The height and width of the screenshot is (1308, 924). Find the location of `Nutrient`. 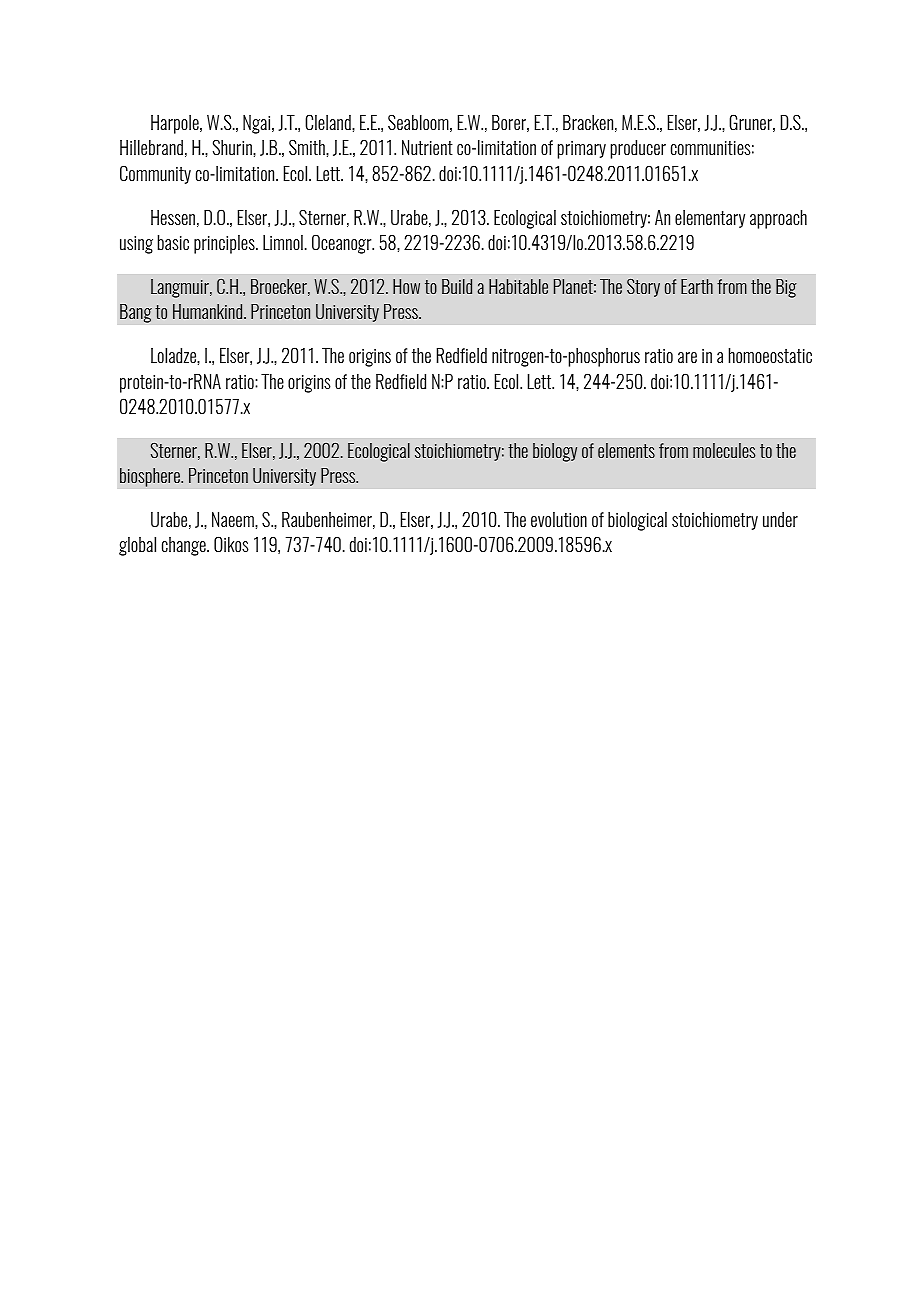

Nutrient is located at coordinates (427, 147).
